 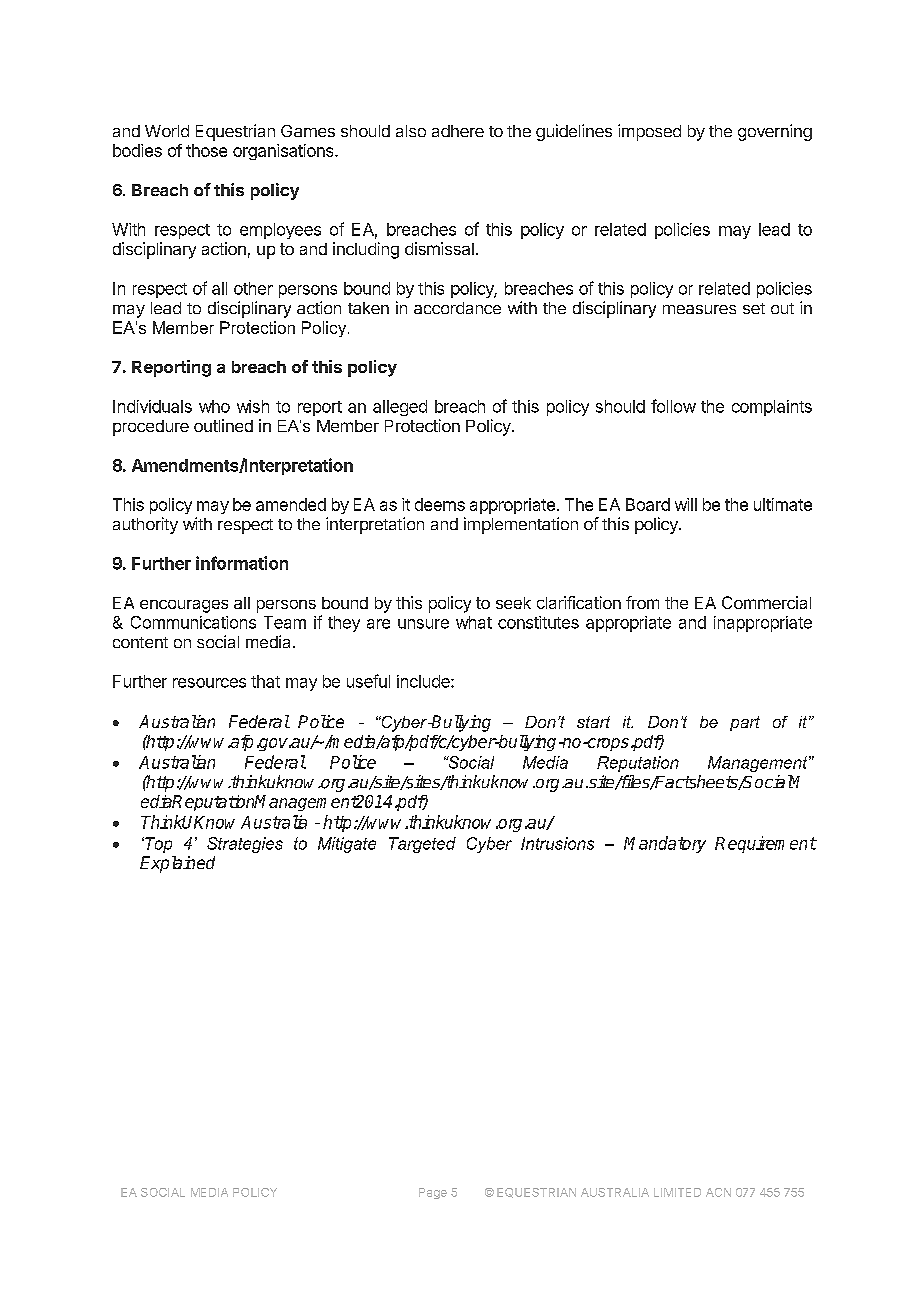 What do you see at coordinates (458, 131) in the screenshot?
I see `adhere` at bounding box center [458, 131].
